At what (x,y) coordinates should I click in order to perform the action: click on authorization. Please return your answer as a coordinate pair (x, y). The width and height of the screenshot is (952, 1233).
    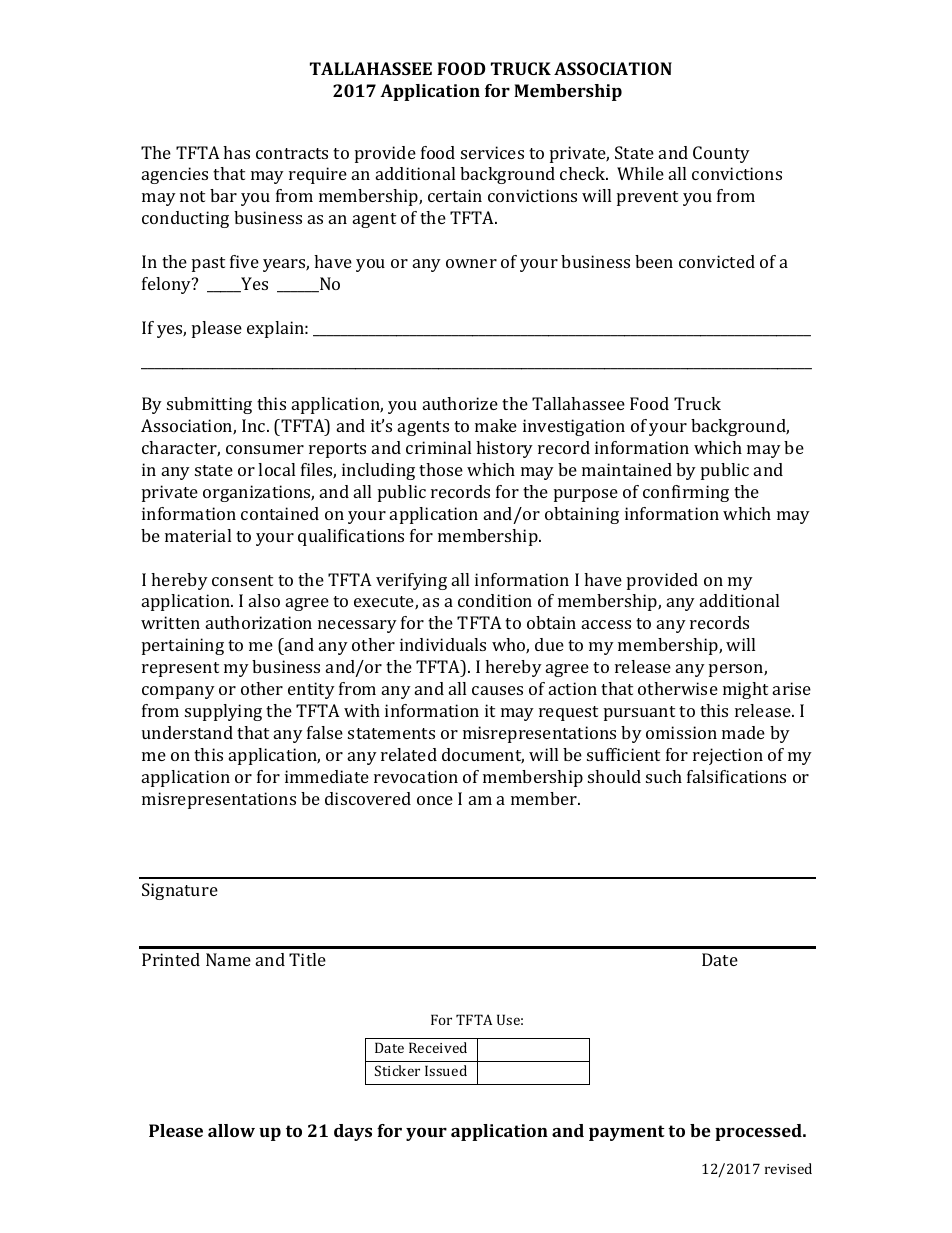
    Looking at the image, I should click on (259, 622).
